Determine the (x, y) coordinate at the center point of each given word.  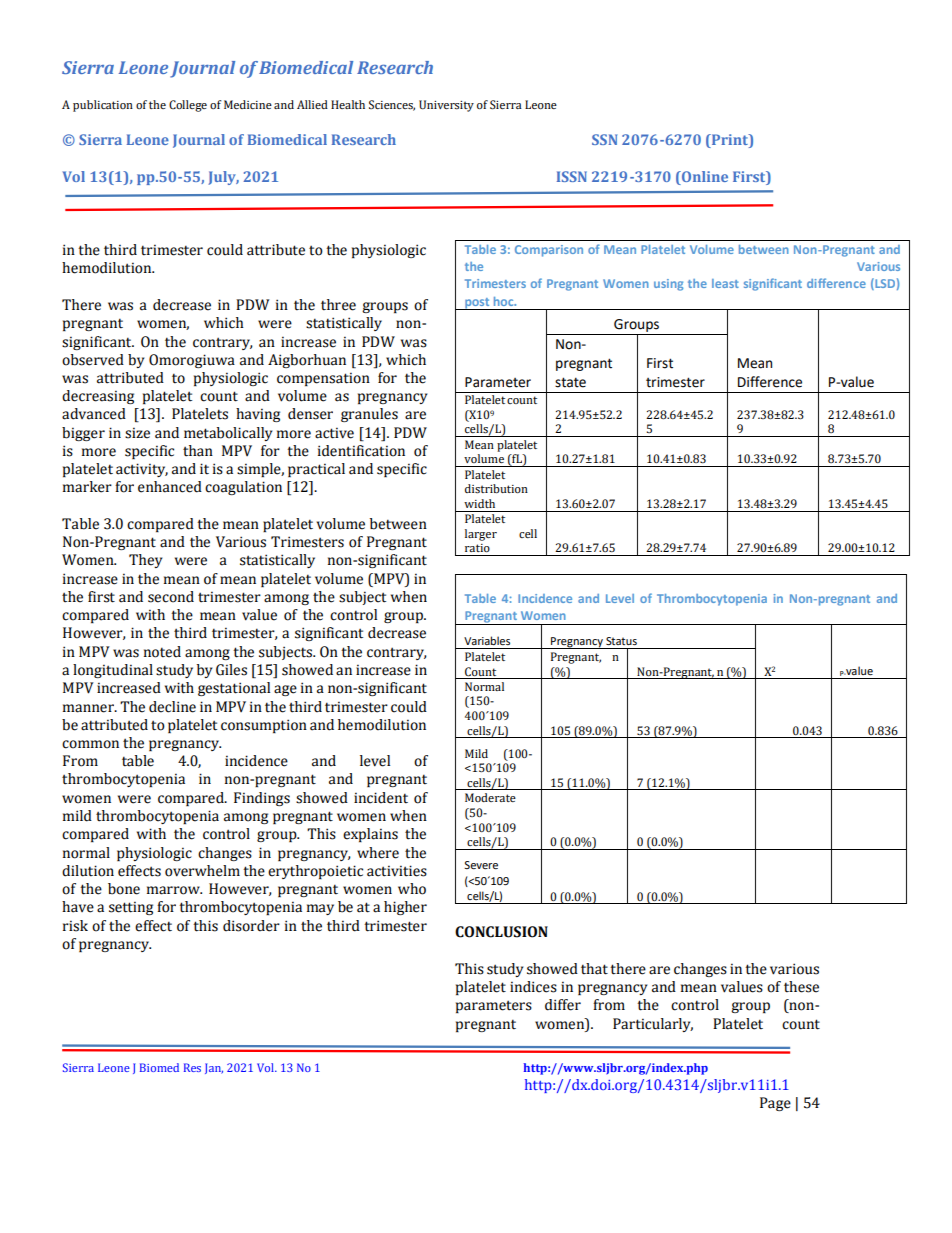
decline (172, 707)
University (446, 106)
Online (704, 176)
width (479, 503)
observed (93, 360)
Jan (214, 1068)
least (725, 283)
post (477, 304)
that (594, 969)
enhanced (170, 487)
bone (124, 889)
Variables (487, 640)
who (412, 889)
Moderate (490, 797)
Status (621, 641)
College (188, 106)
